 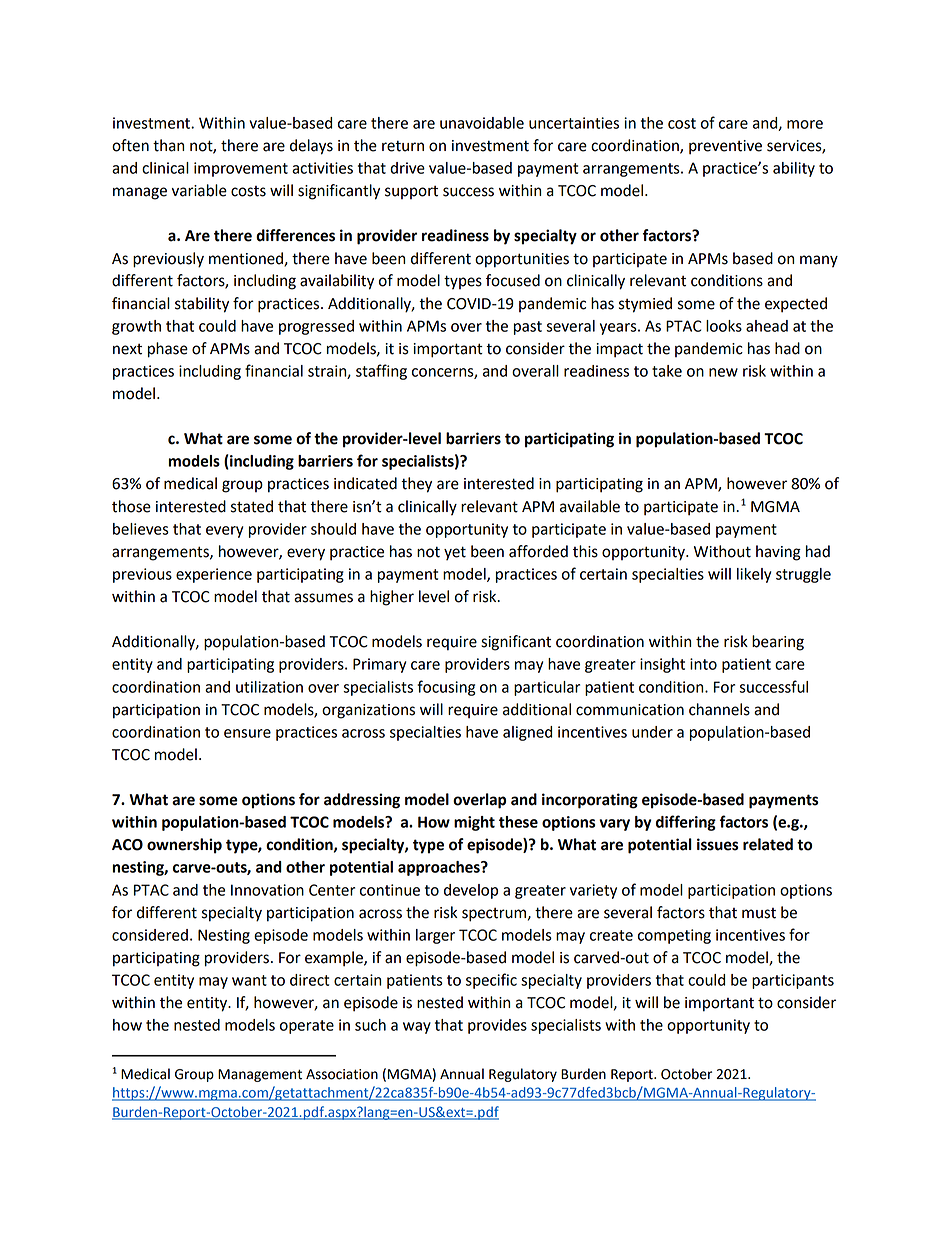 I want to click on operate, so click(x=307, y=1027).
